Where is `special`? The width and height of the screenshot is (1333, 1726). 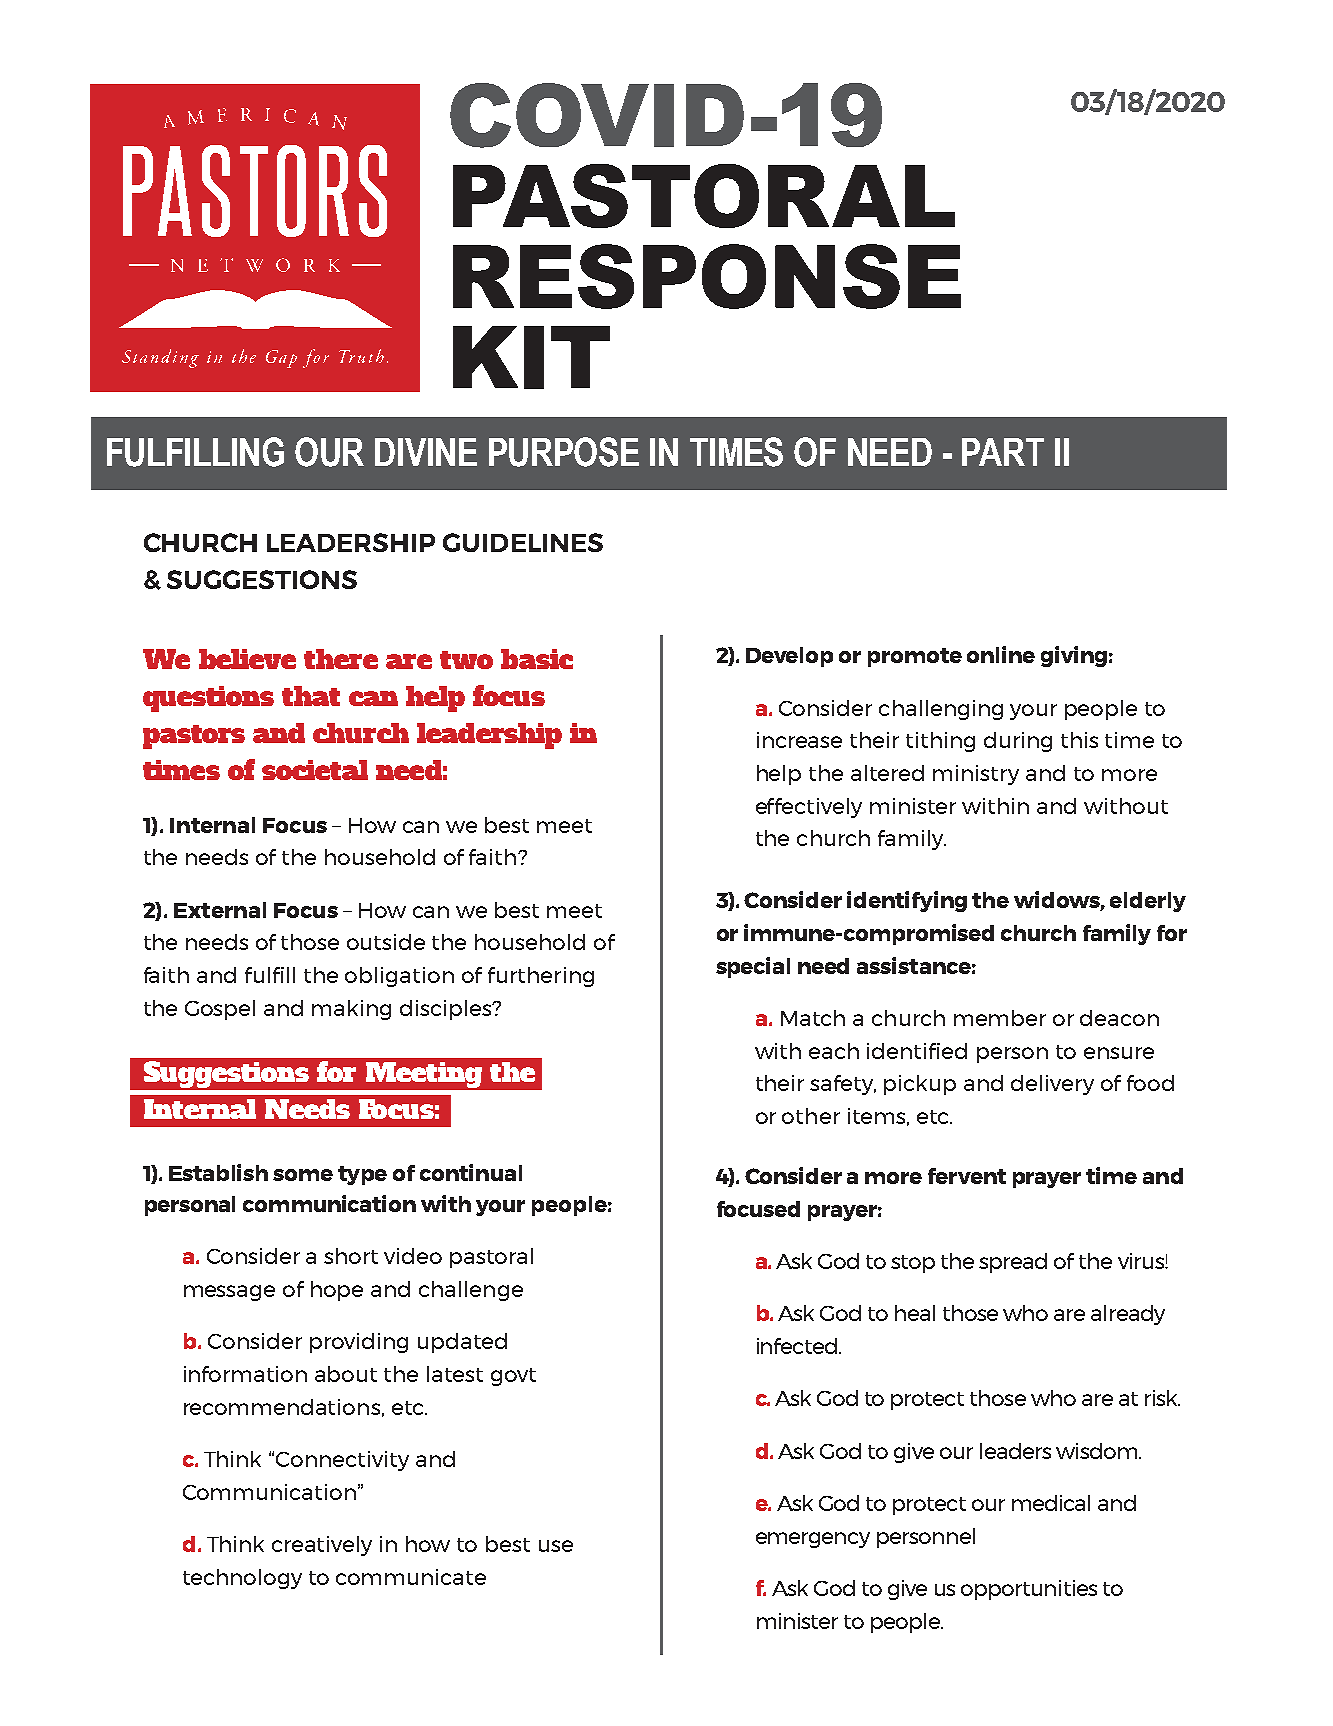 special is located at coordinates (753, 967).
